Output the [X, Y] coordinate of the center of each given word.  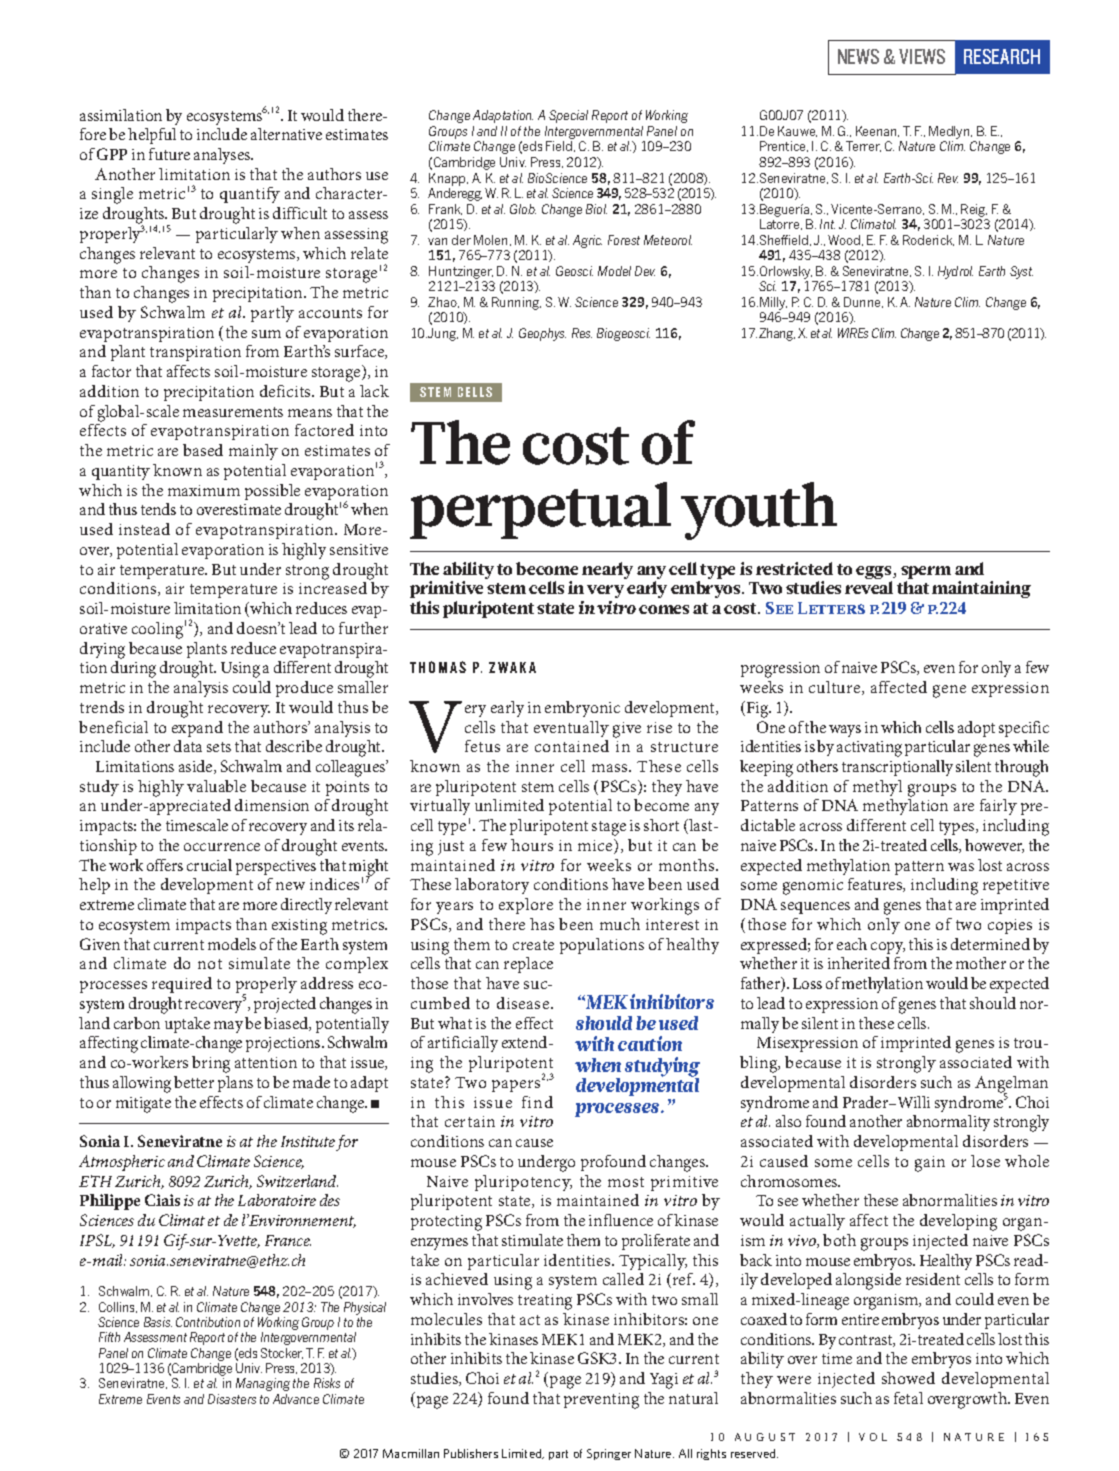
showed [908, 1378]
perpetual [540, 510]
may [228, 1027]
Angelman [1011, 1085]
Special [568, 116]
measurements [233, 412]
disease [524, 1003]
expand [197, 729]
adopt [976, 729]
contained [572, 746]
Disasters [232, 1399]
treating [545, 1302]
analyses [223, 156]
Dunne [863, 302]
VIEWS [922, 56]
